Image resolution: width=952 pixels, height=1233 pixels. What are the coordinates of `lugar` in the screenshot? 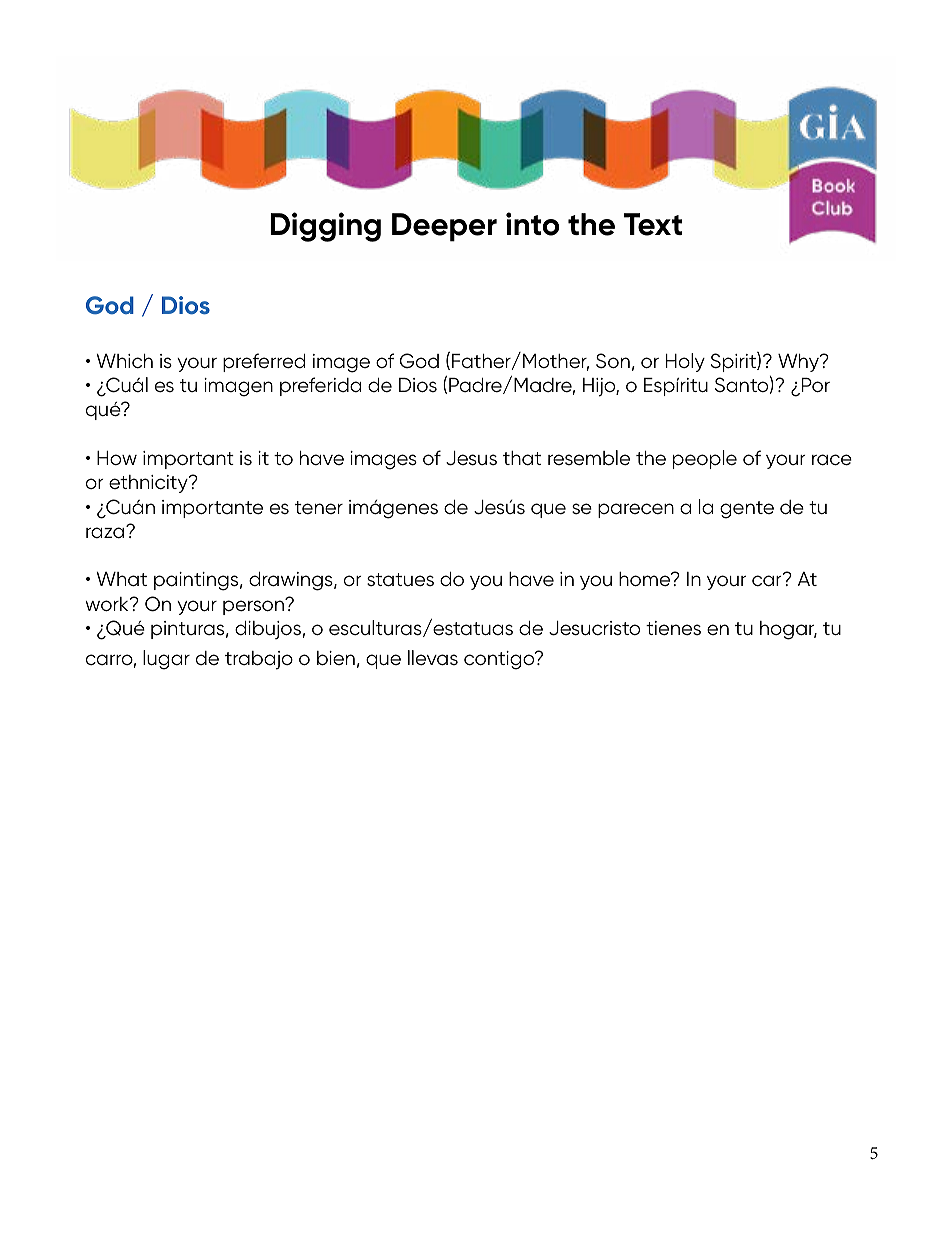 It's located at (166, 660).
